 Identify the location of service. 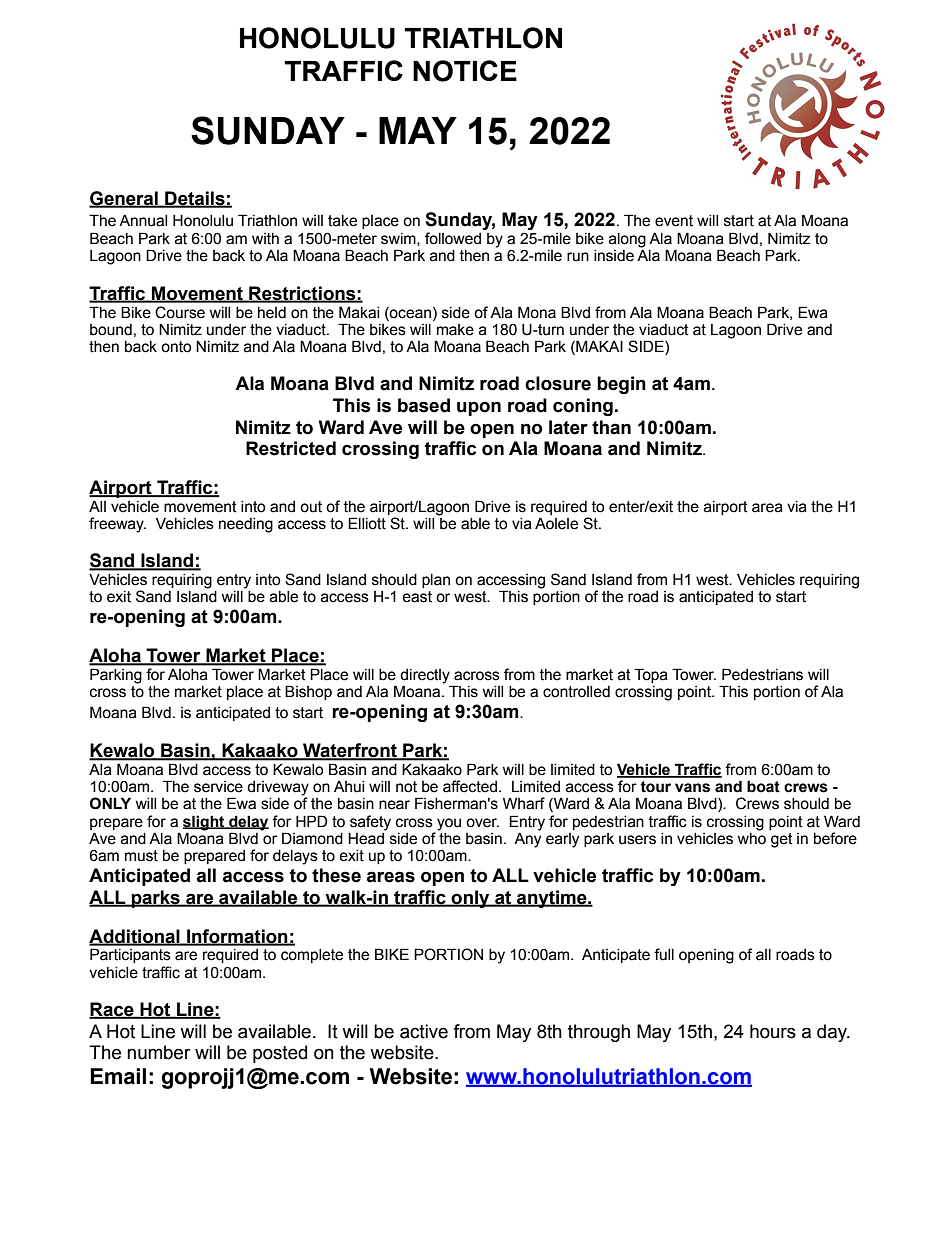
(218, 787).
